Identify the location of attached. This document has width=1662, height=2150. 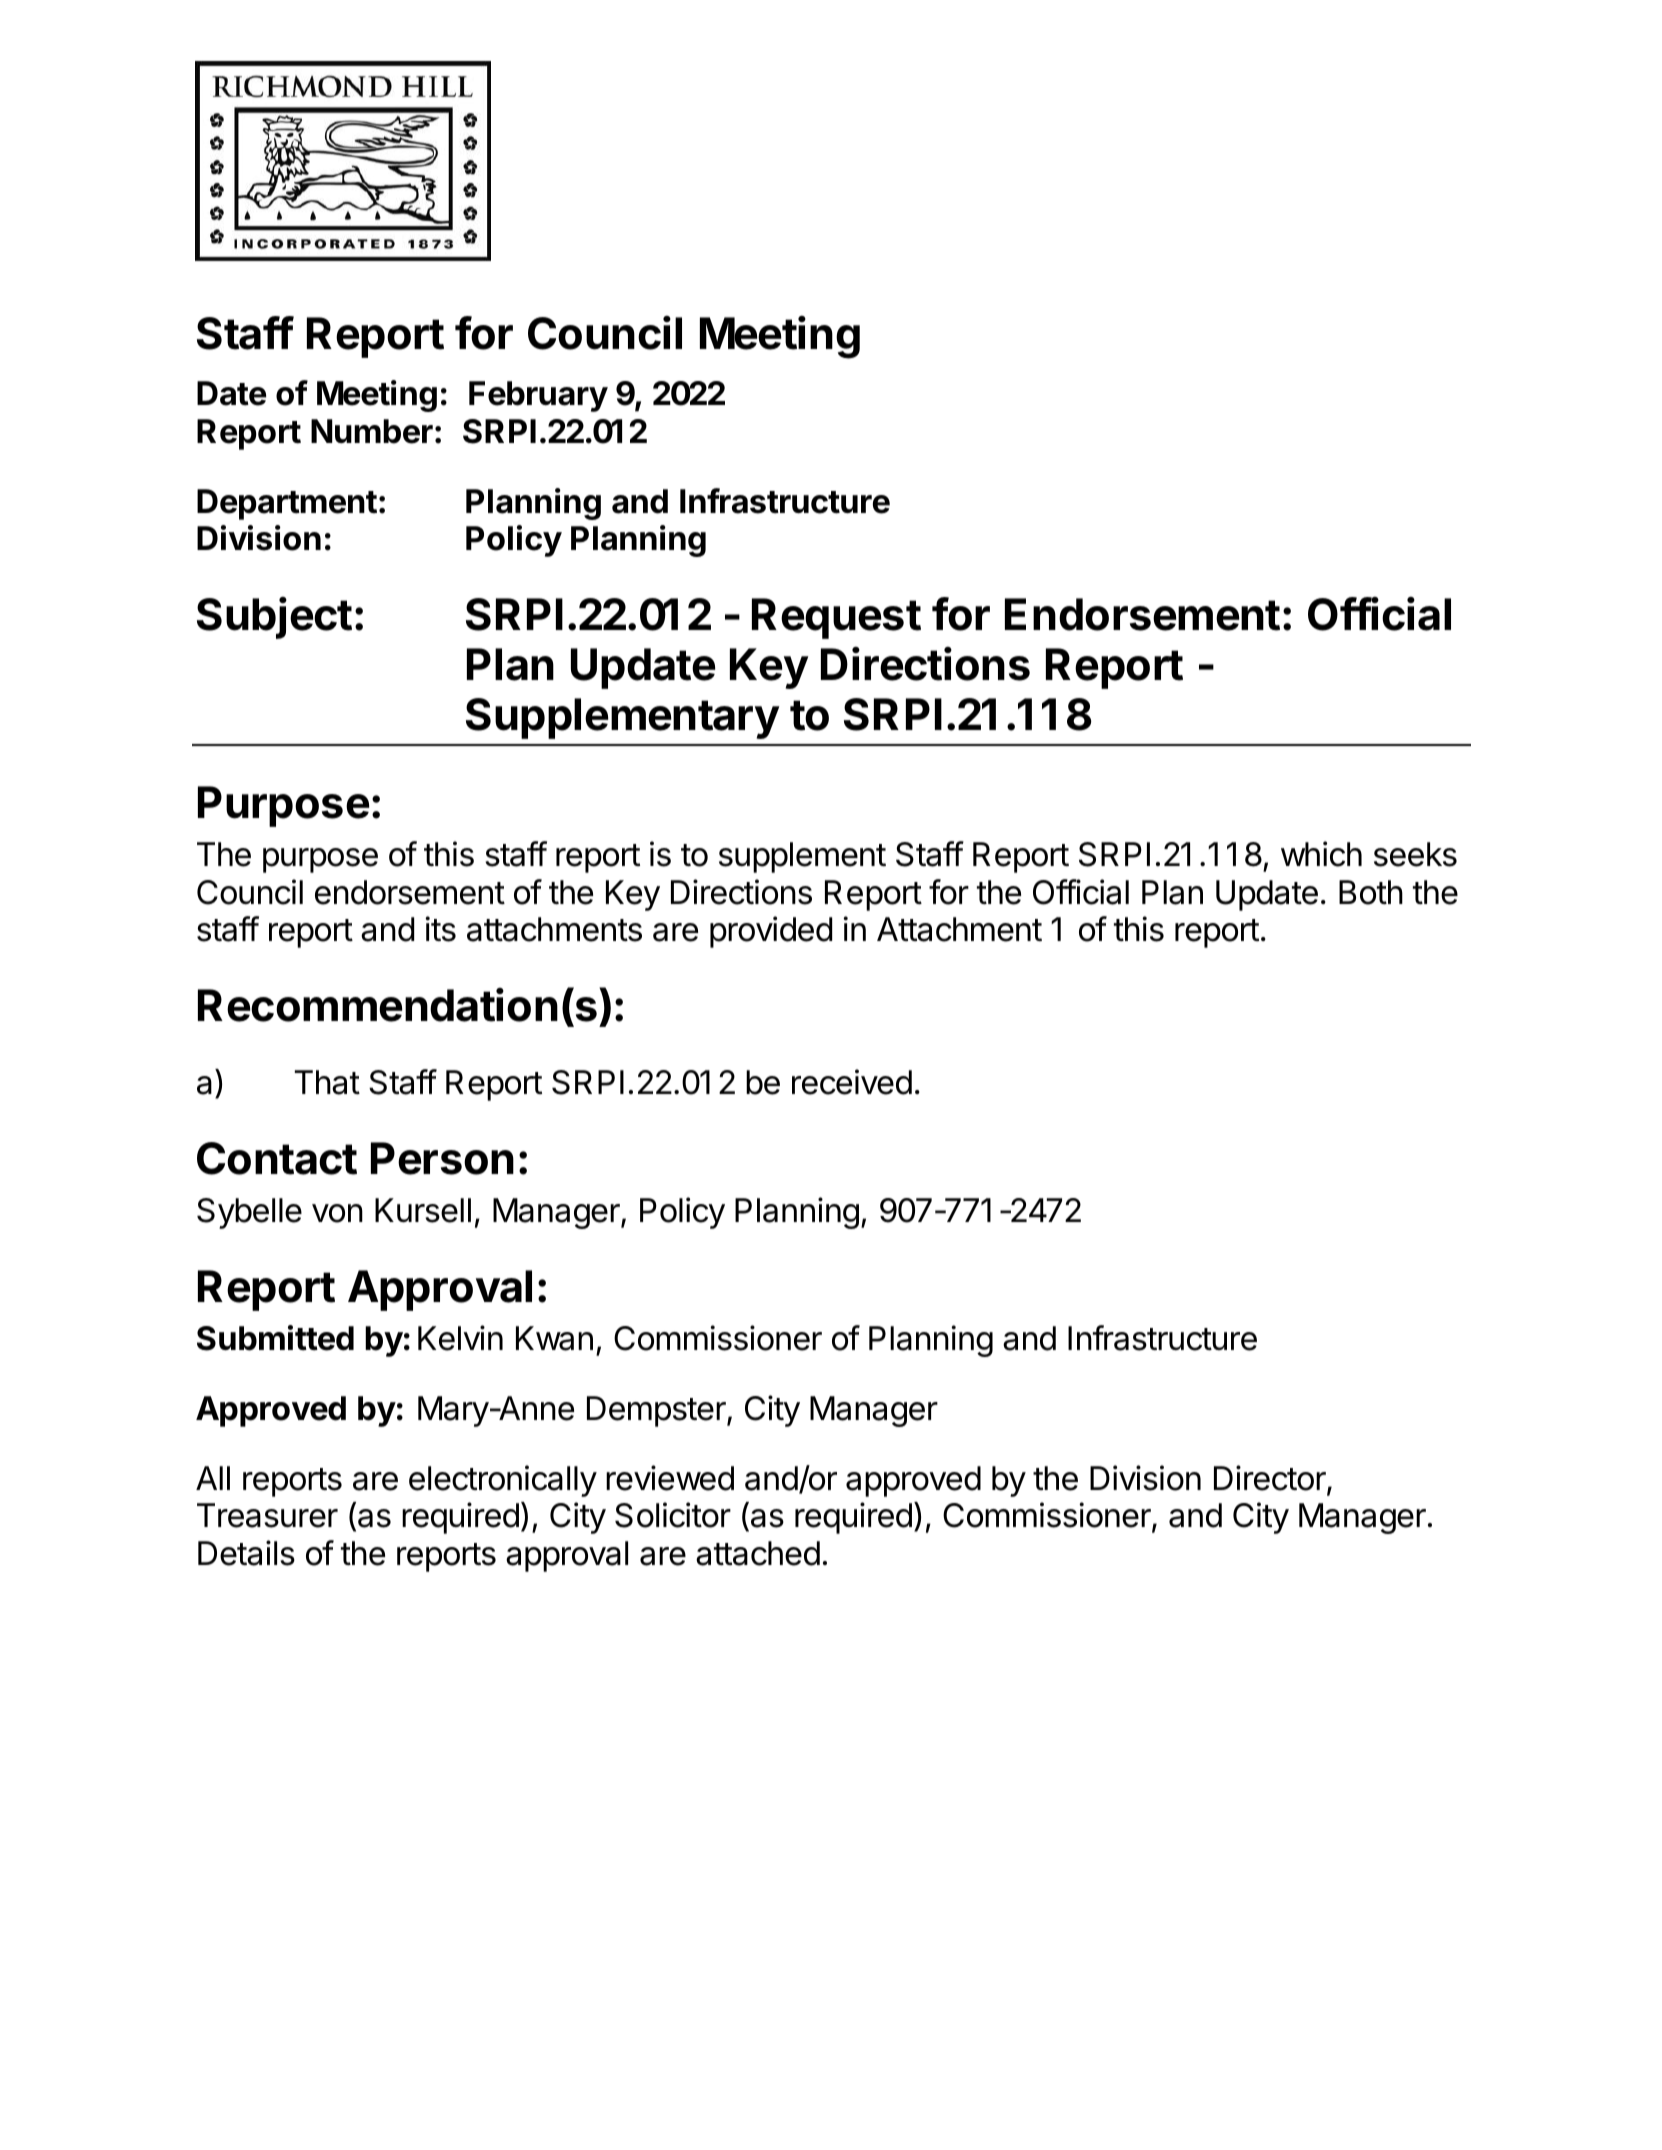
(758, 1553).
